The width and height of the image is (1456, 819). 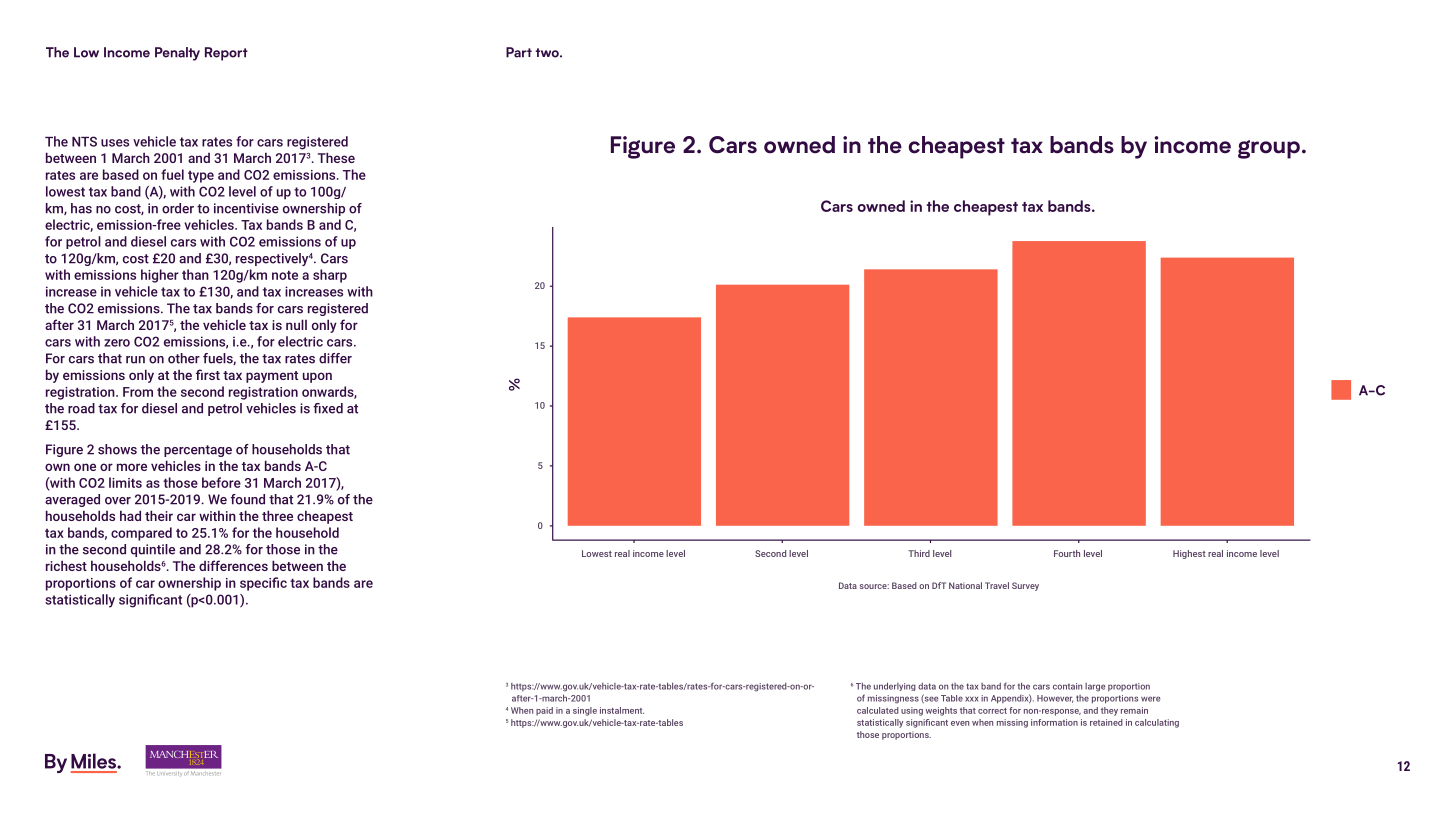 What do you see at coordinates (622, 710) in the image?
I see `instalment` at bounding box center [622, 710].
